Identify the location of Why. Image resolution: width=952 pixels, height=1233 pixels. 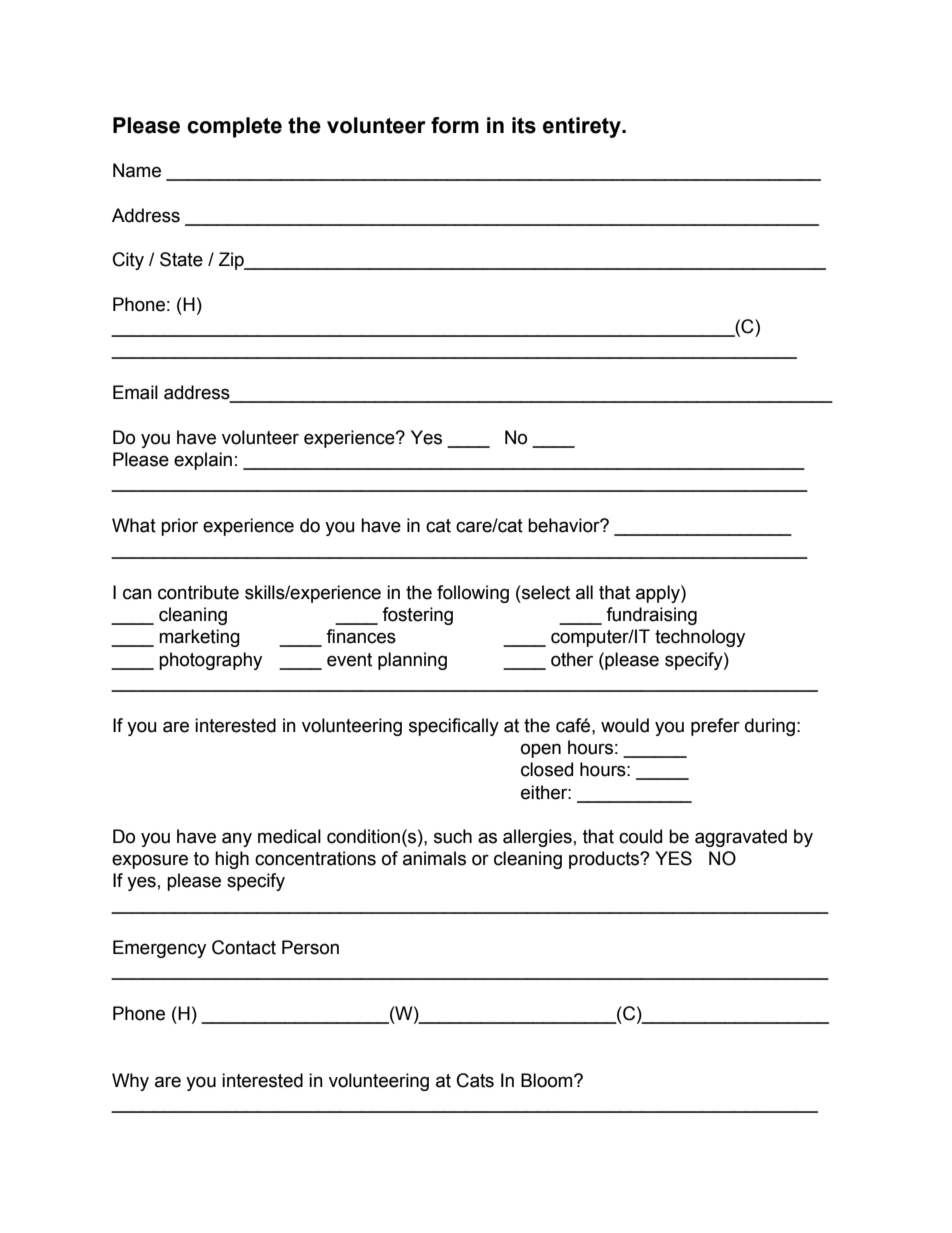
(130, 1082).
